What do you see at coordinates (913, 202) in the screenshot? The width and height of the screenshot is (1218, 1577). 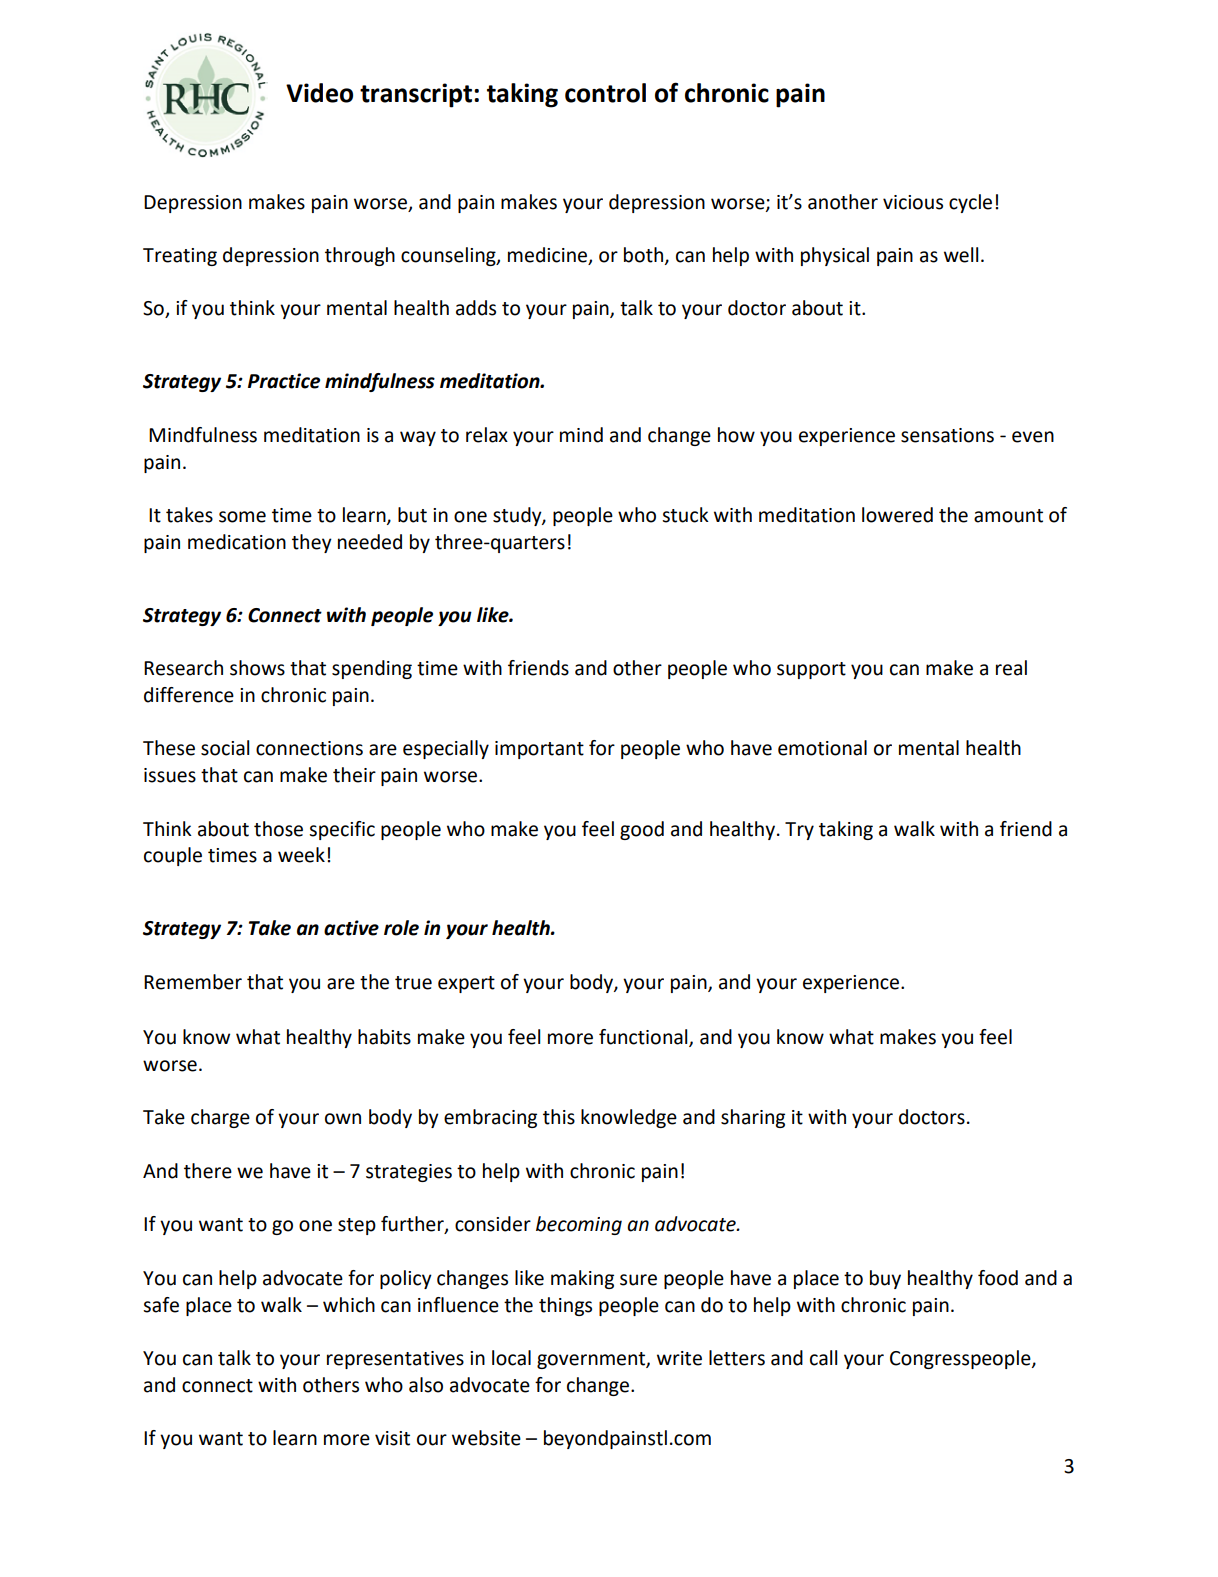 I see `vicious` at bounding box center [913, 202].
